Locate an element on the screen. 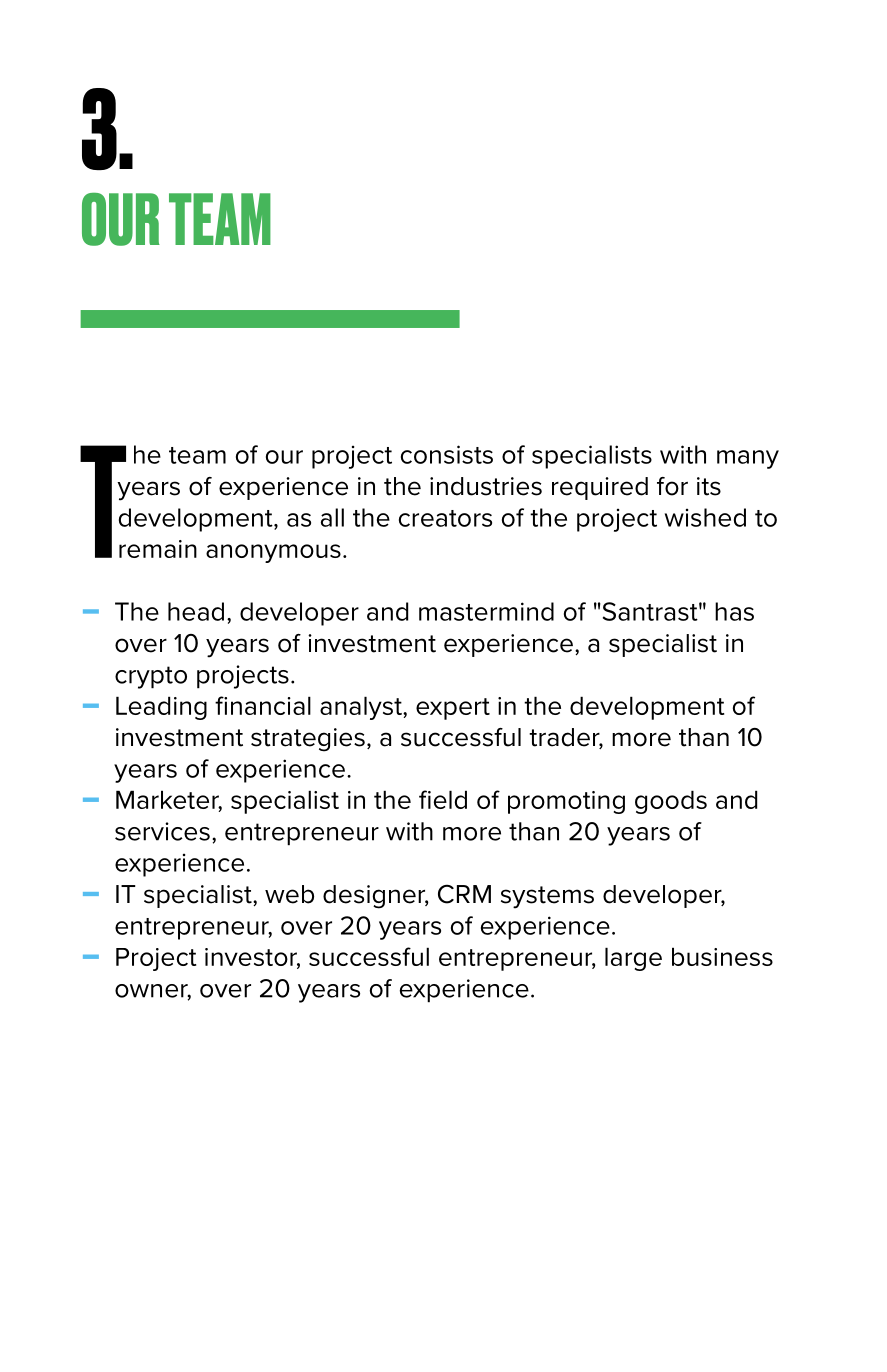  wished is located at coordinates (705, 517).
